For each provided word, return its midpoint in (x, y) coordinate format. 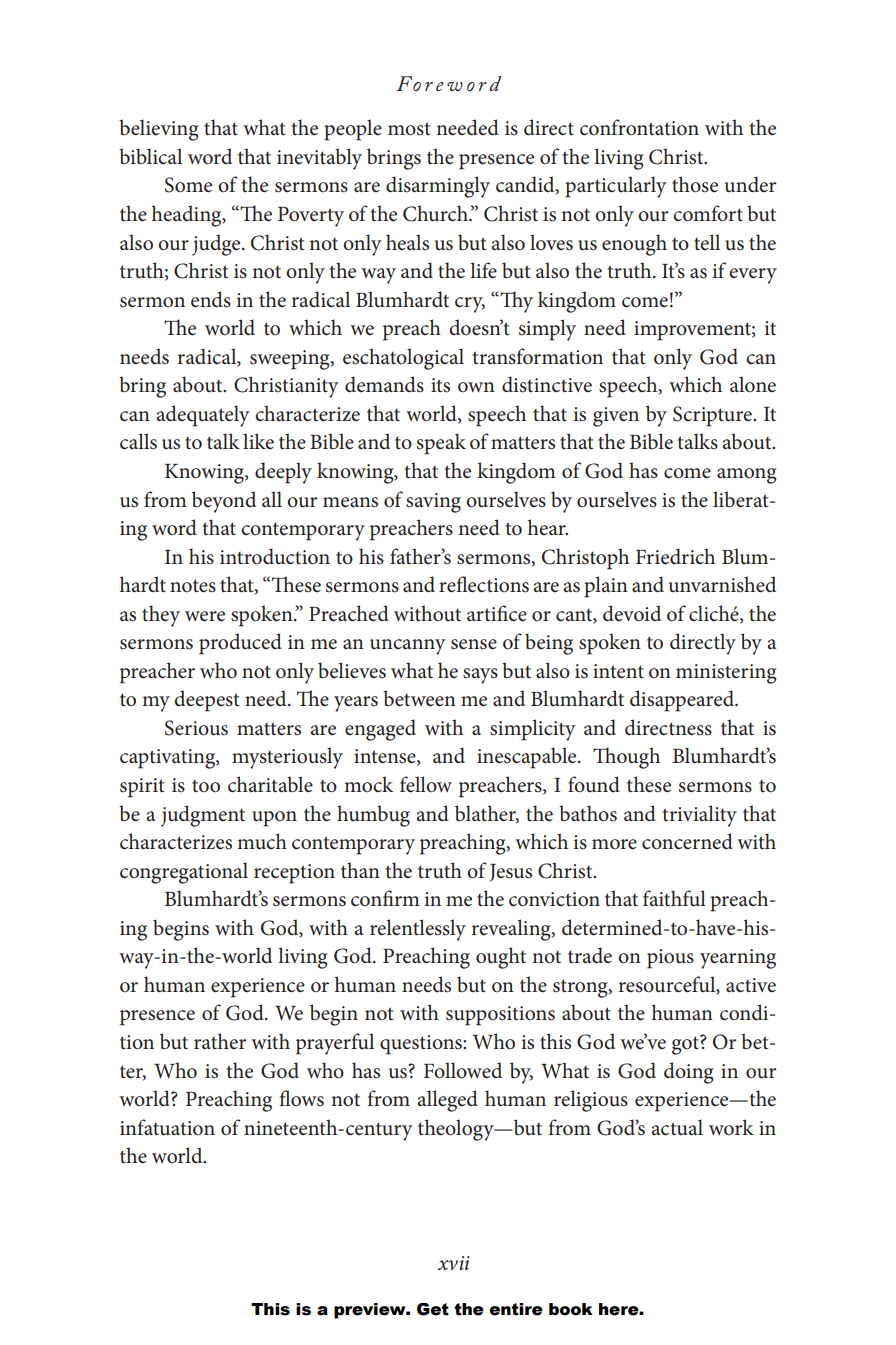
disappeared (683, 701)
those (695, 184)
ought (501, 958)
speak (441, 444)
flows (301, 1098)
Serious (196, 728)
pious (670, 959)
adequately (203, 416)
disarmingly (438, 187)
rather (220, 1041)
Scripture (713, 416)
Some (188, 185)
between (419, 698)
